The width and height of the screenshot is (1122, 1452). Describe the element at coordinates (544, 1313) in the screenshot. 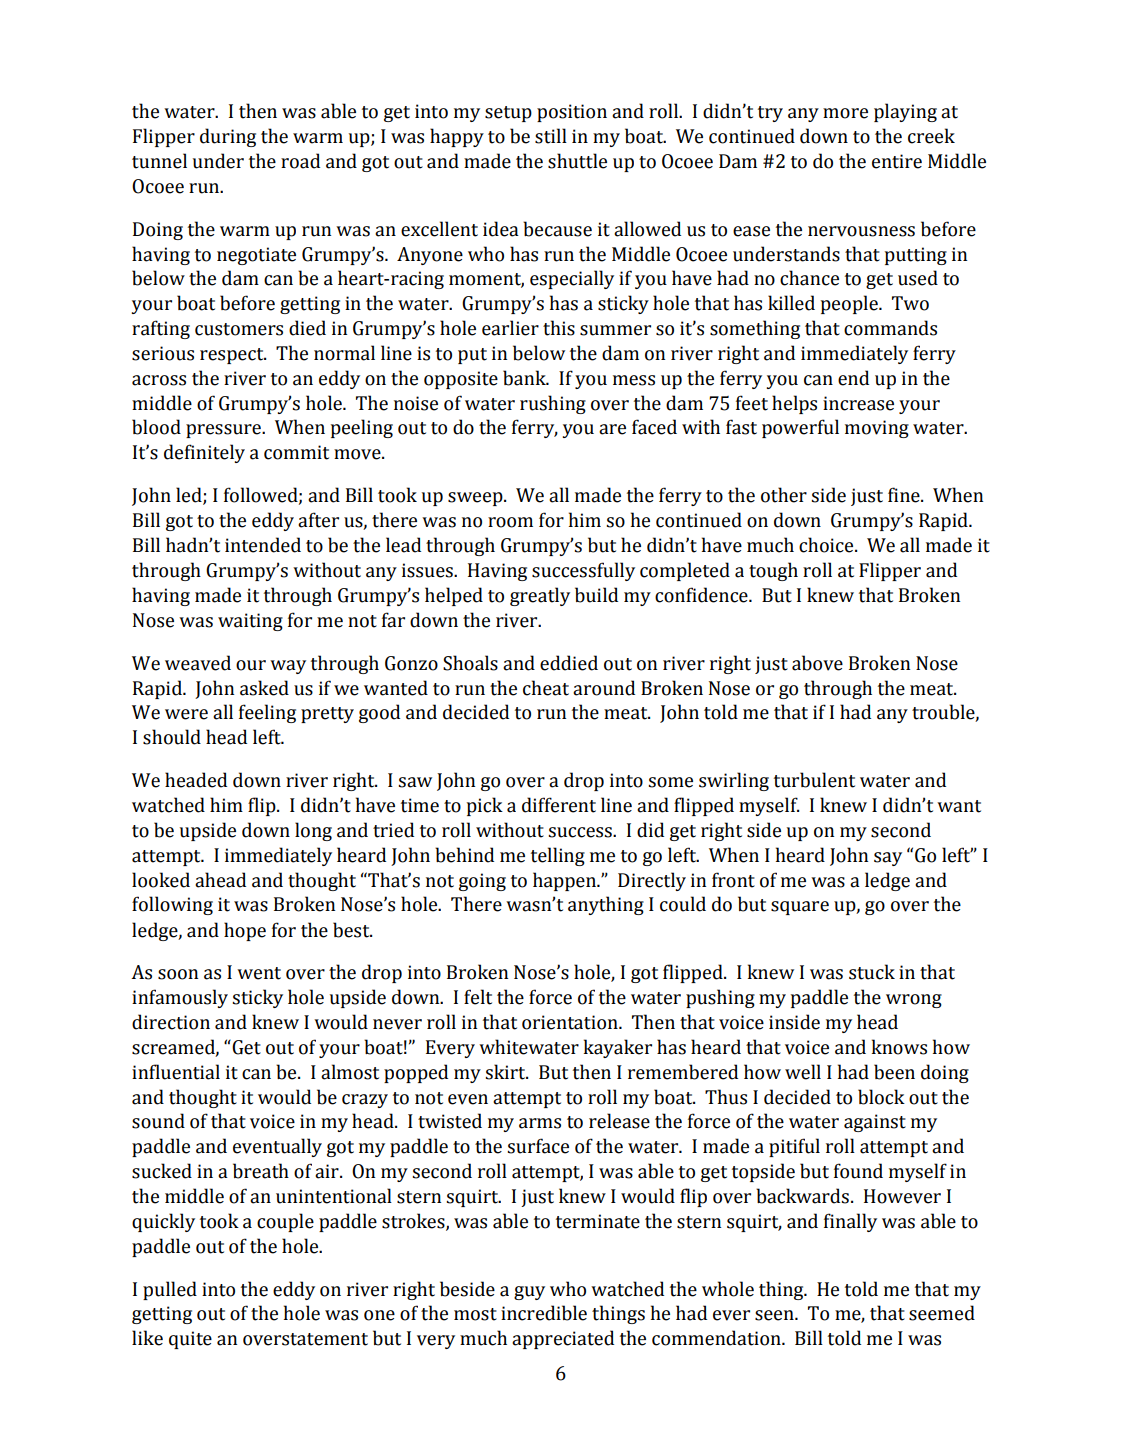

I see `incredible` at that location.
